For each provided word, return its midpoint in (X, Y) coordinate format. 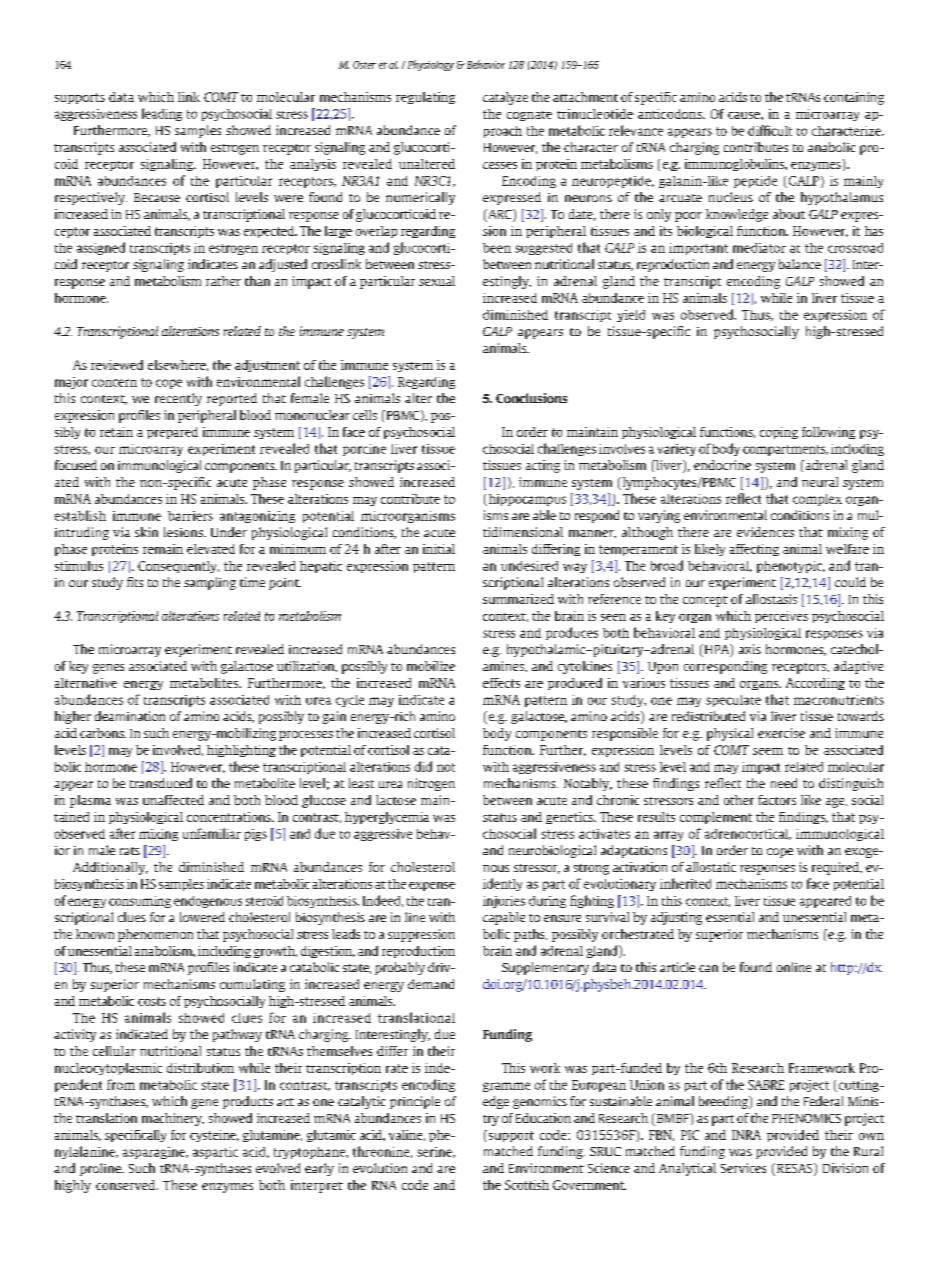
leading (162, 114)
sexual (437, 281)
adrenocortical (747, 834)
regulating (425, 98)
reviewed (117, 365)
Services (743, 1168)
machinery (173, 1119)
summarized (518, 599)
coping (779, 433)
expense (432, 886)
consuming (140, 902)
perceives (781, 617)
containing (854, 98)
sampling (210, 583)
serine (435, 1152)
